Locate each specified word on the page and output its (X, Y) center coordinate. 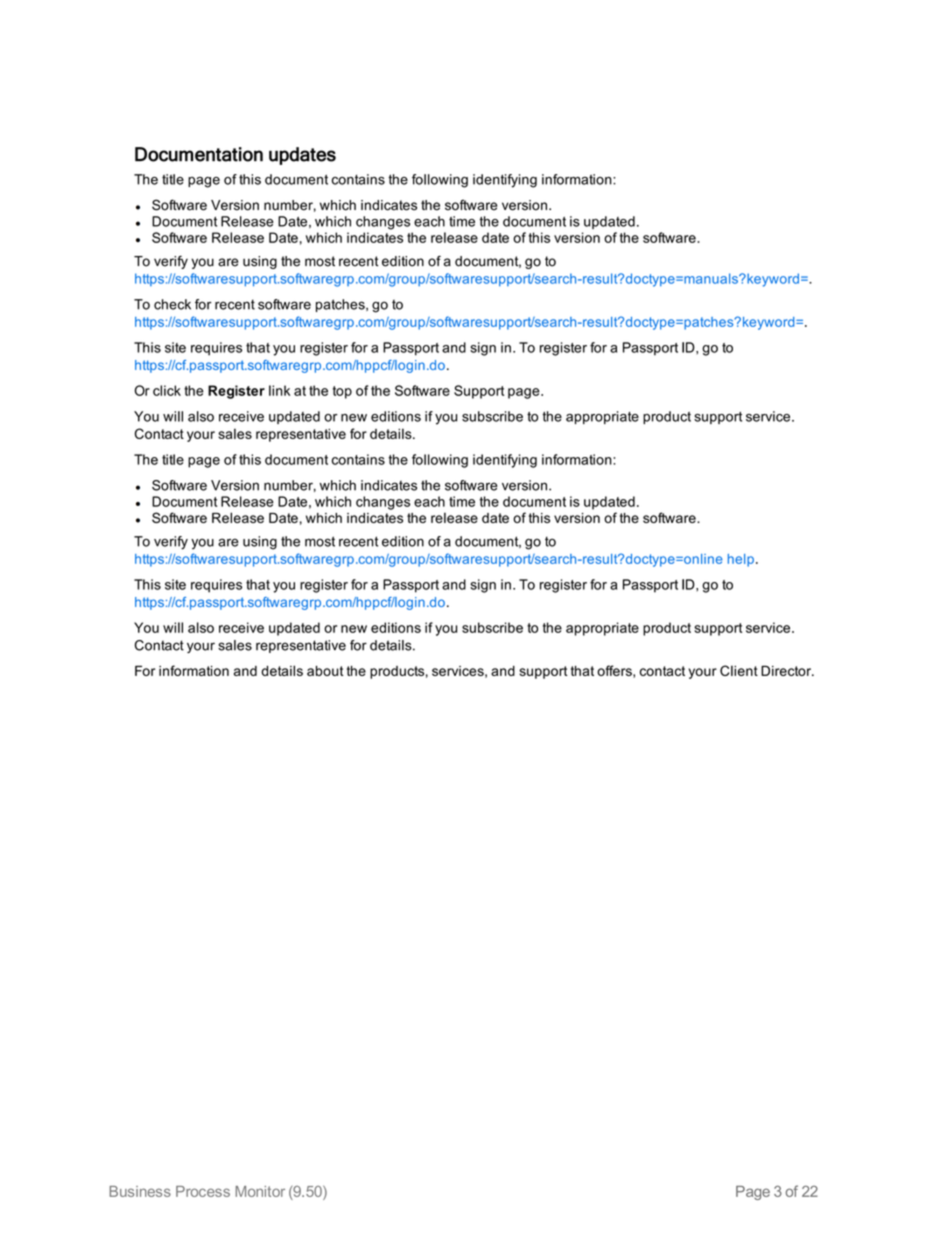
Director (787, 670)
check (172, 304)
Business (140, 1191)
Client (739, 670)
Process (203, 1191)
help (741, 560)
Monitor (260, 1191)
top (342, 392)
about (325, 671)
